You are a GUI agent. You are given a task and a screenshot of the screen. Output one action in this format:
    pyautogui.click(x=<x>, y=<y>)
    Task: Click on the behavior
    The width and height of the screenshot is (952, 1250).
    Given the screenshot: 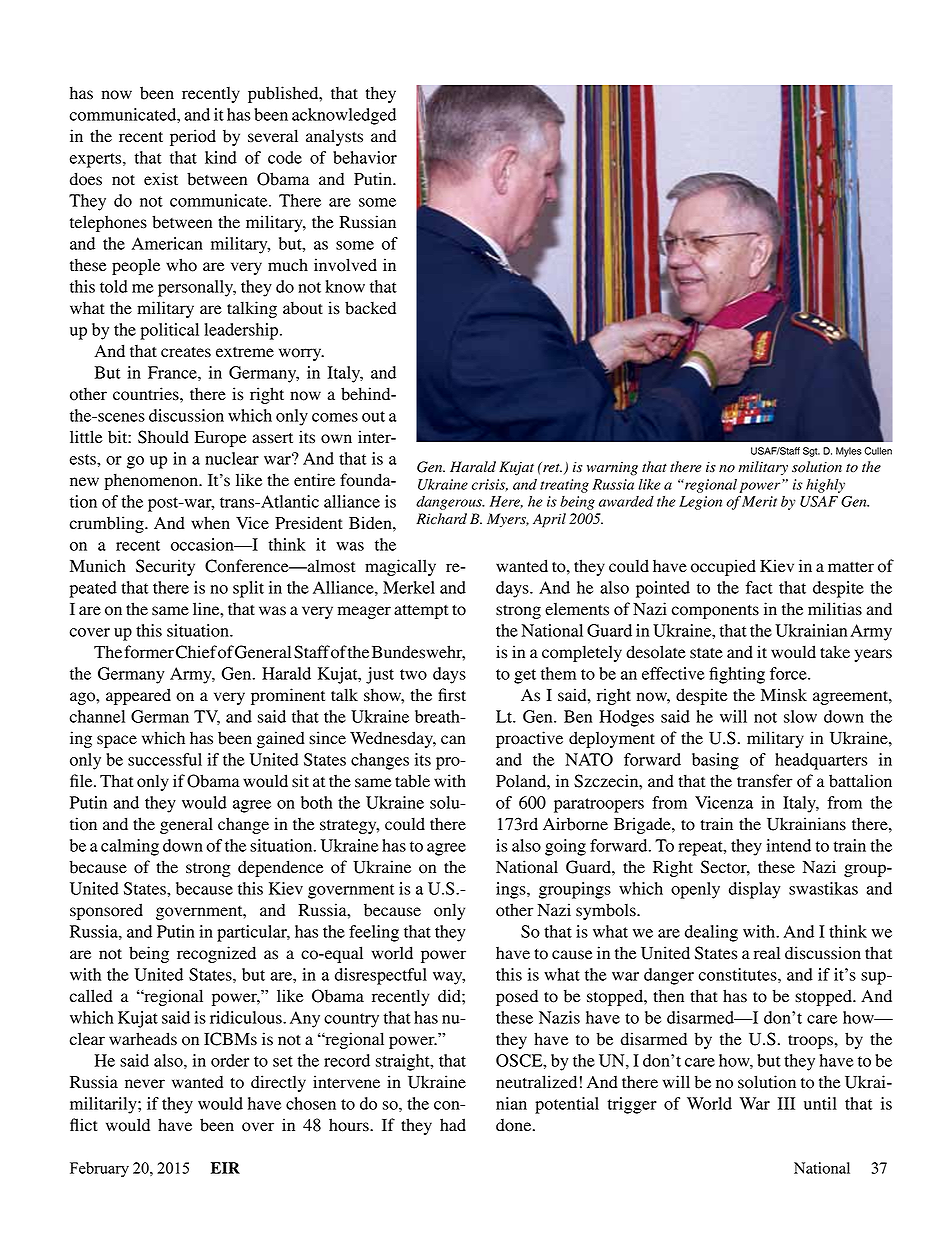 What is the action you would take?
    pyautogui.click(x=365, y=157)
